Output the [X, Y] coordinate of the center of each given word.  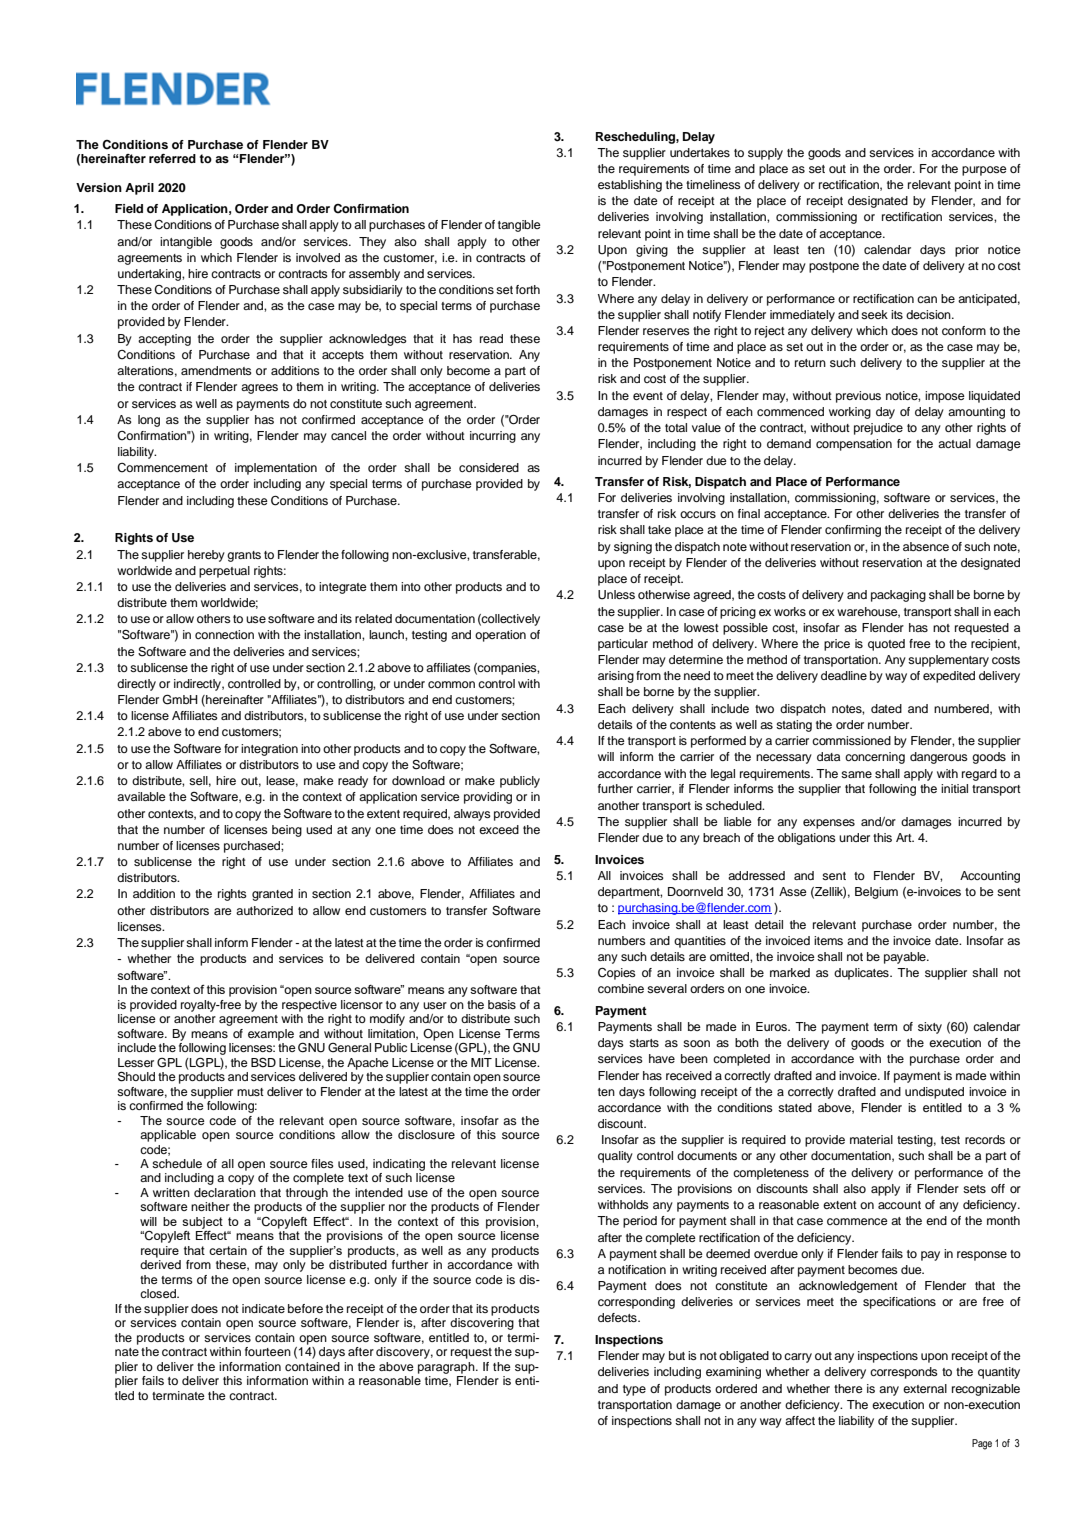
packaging [898, 596]
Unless [616, 595]
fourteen [268, 1351]
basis [502, 1004]
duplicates [862, 974]
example [271, 1035]
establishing [630, 186]
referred [172, 158]
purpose [984, 171]
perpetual [224, 572]
